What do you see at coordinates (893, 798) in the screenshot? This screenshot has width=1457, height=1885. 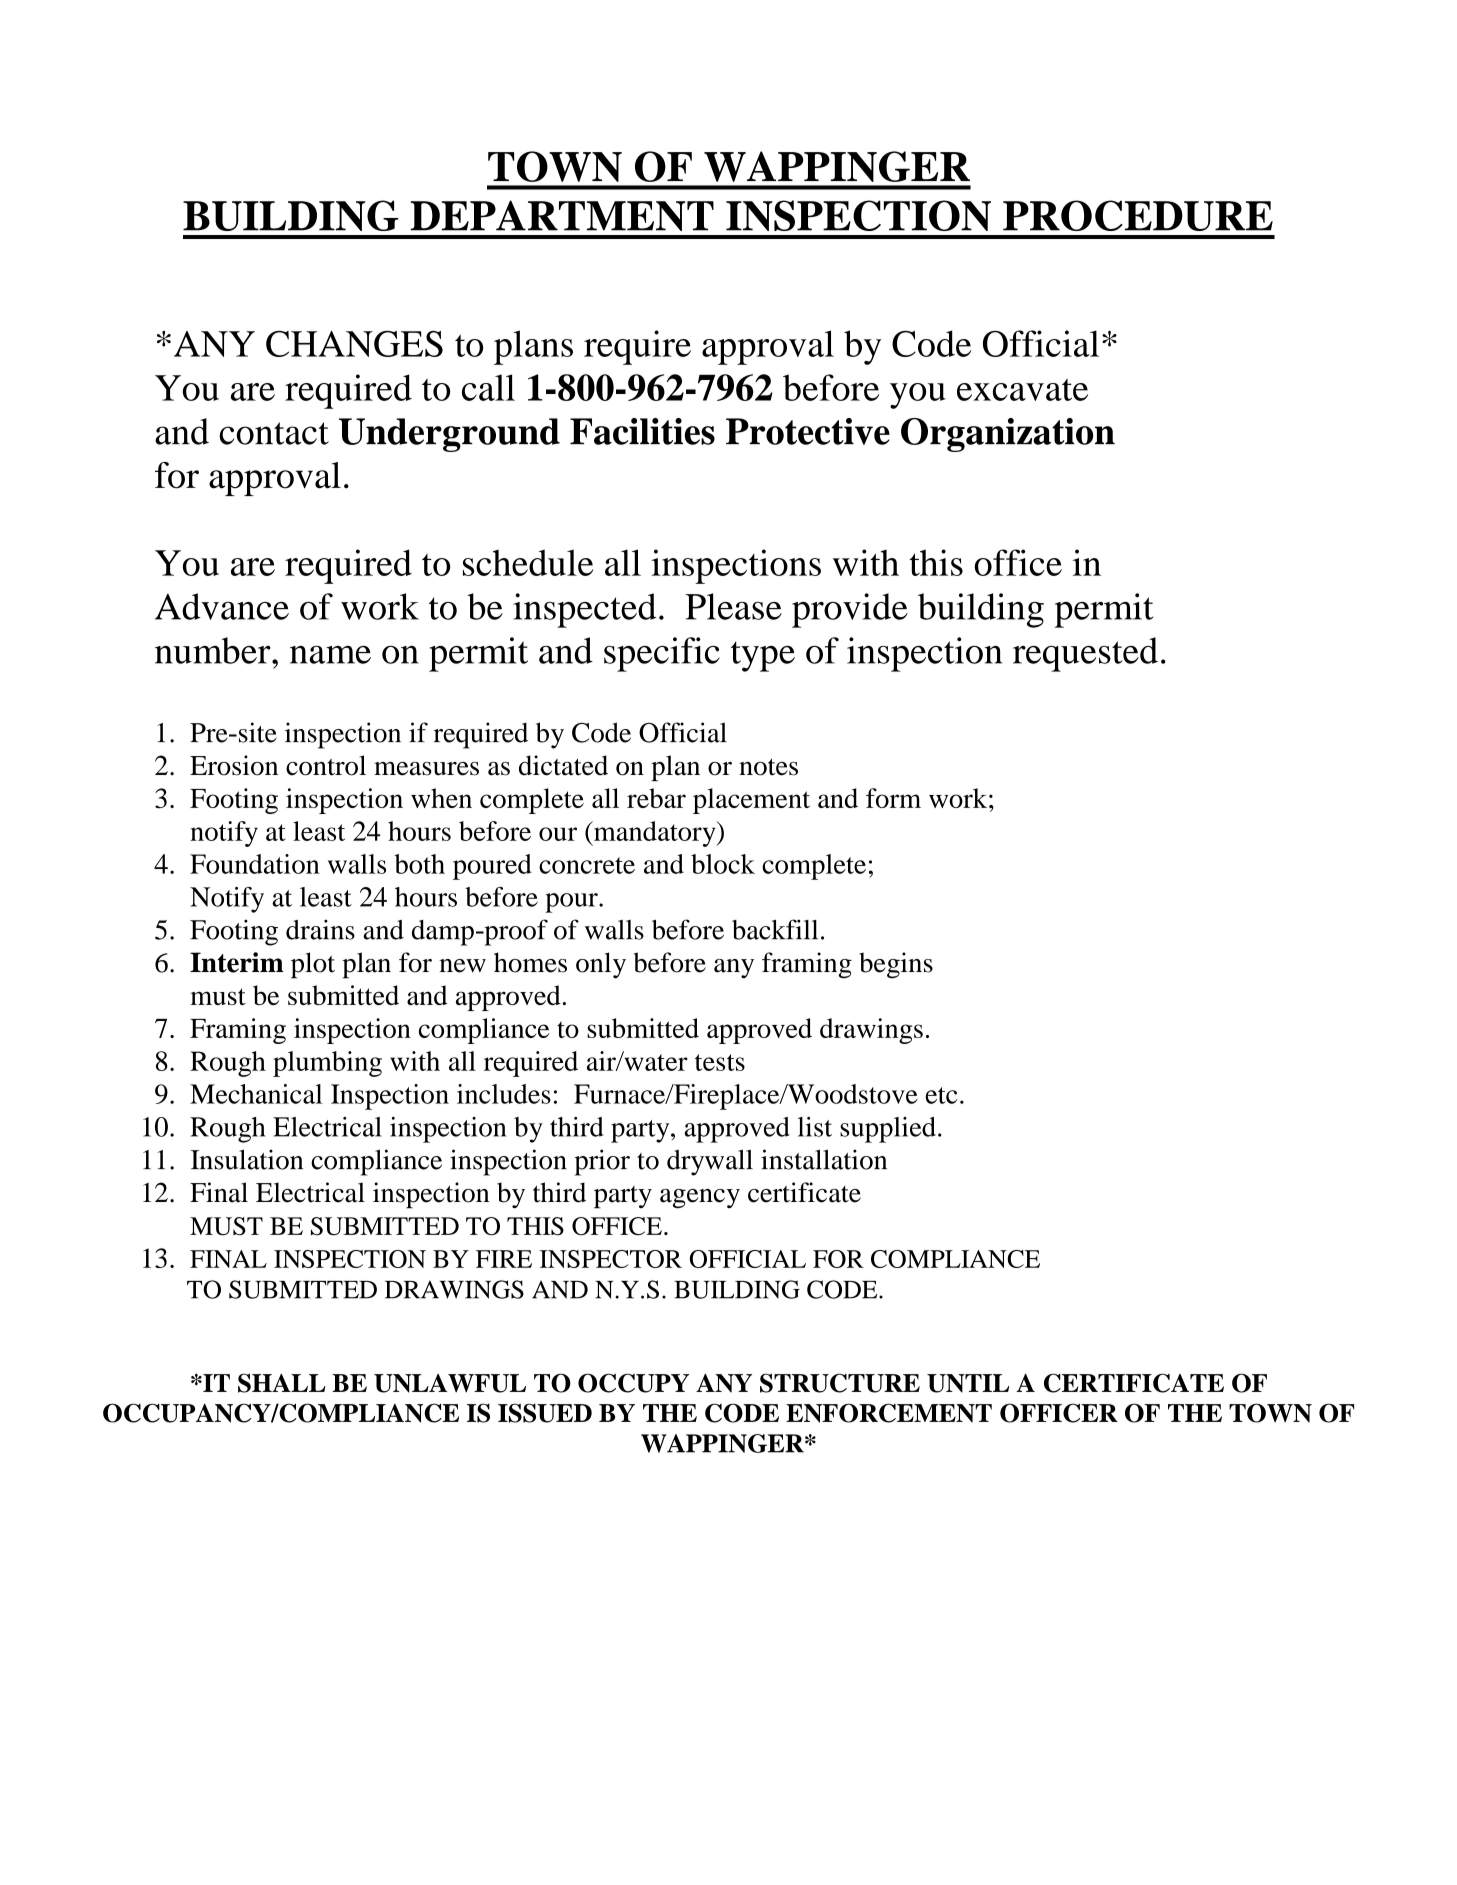 I see `form` at bounding box center [893, 798].
